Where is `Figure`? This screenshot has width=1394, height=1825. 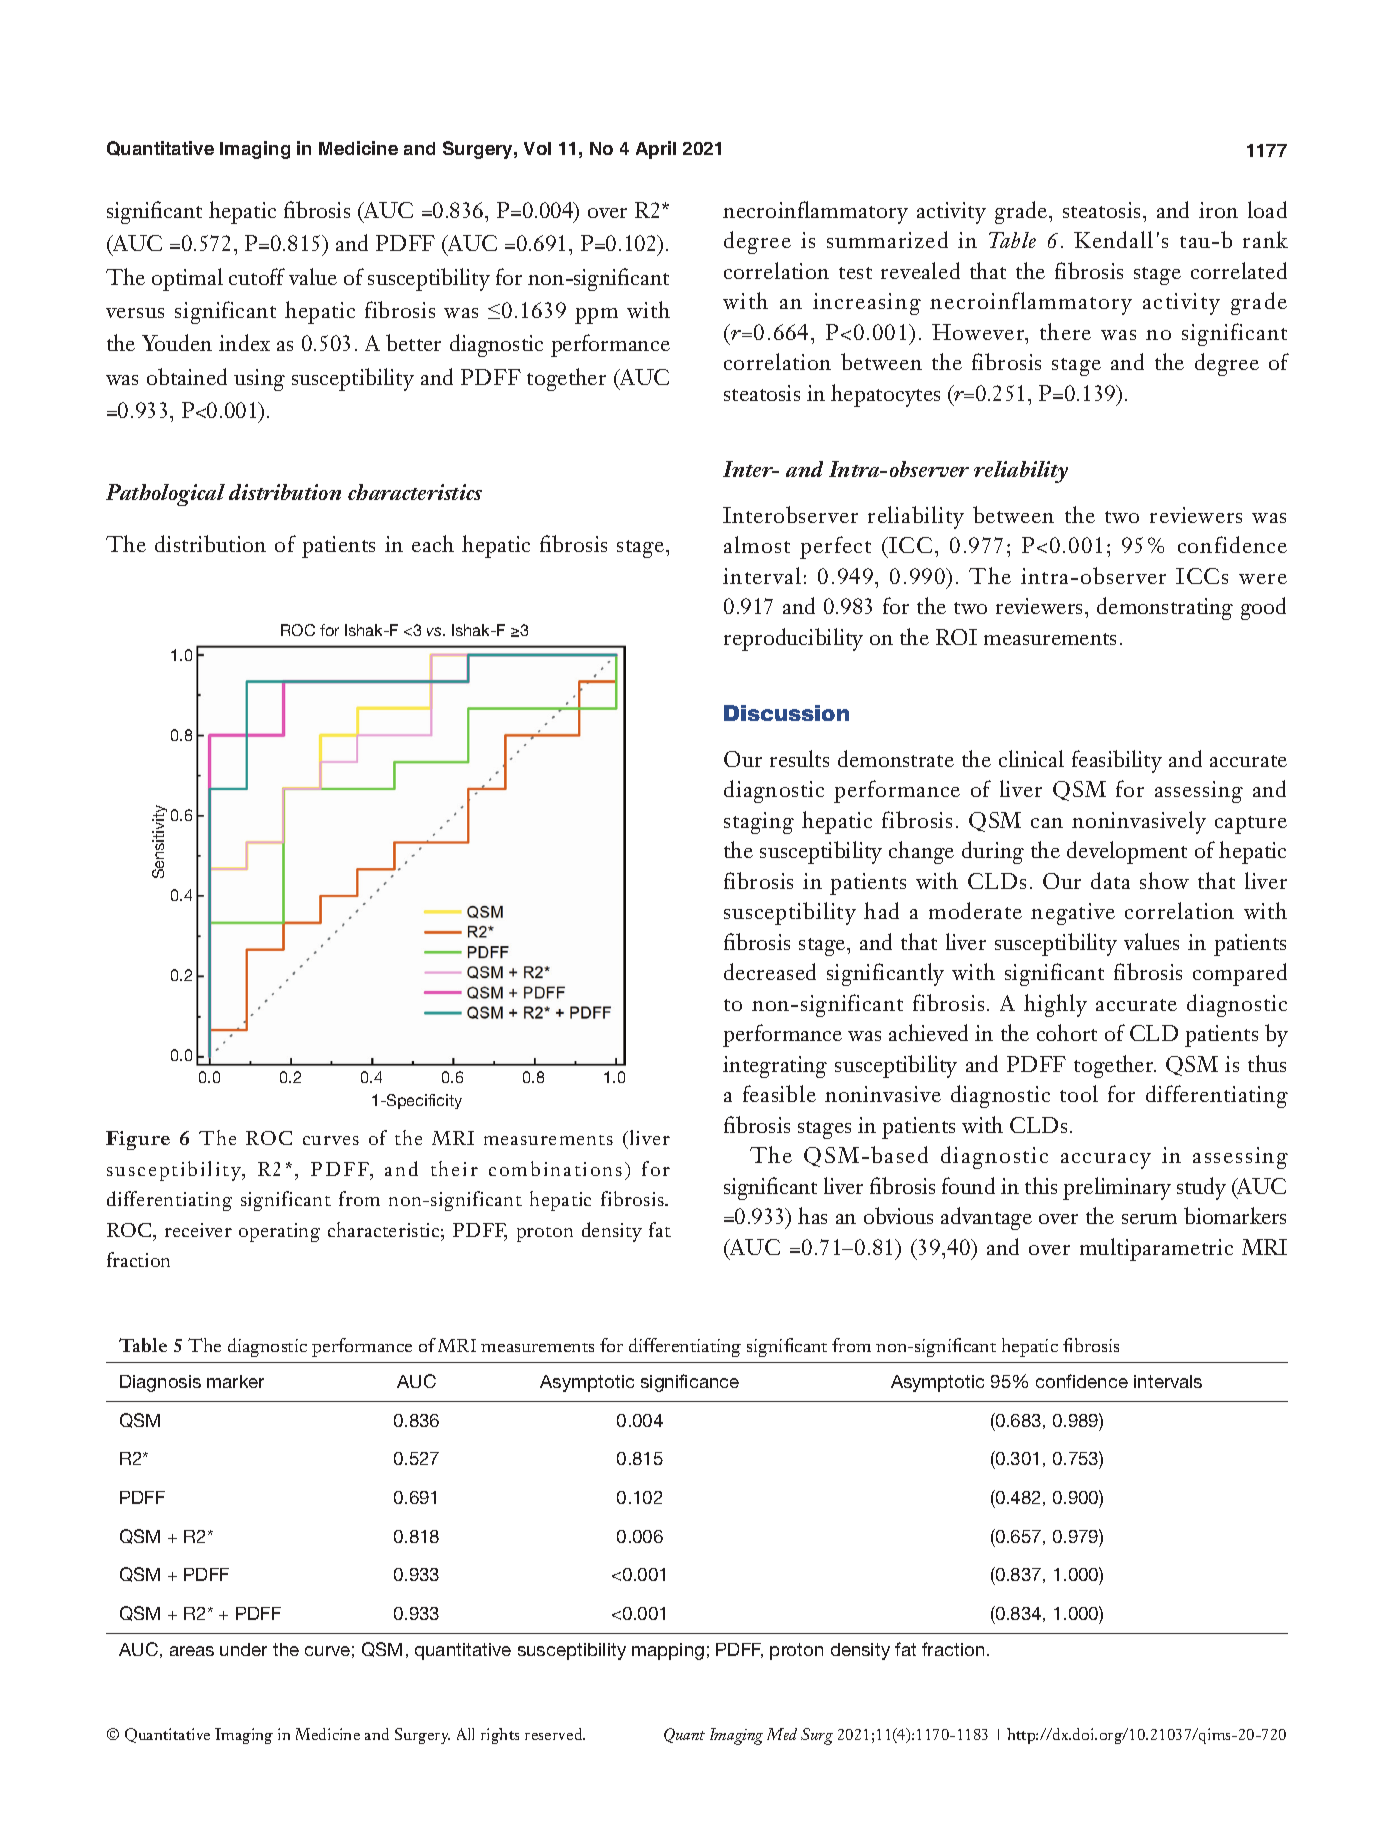
Figure is located at coordinates (138, 1140).
